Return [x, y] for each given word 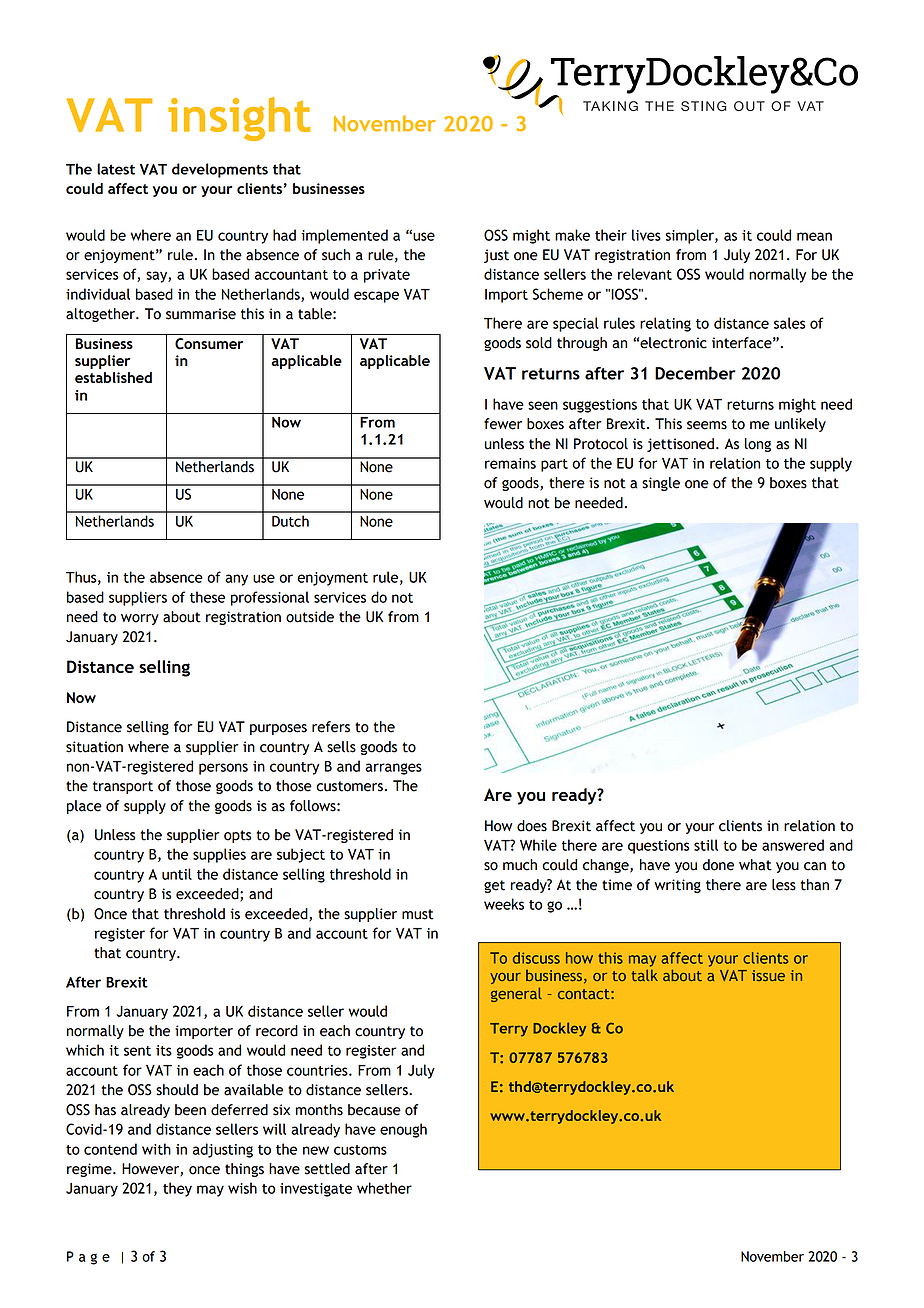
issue [768, 975]
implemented [344, 236]
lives [646, 235]
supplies [219, 855]
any [236, 580]
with [156, 1149]
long [758, 445]
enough [403, 1130]
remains [510, 463]
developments [220, 170]
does [532, 826]
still [706, 845]
